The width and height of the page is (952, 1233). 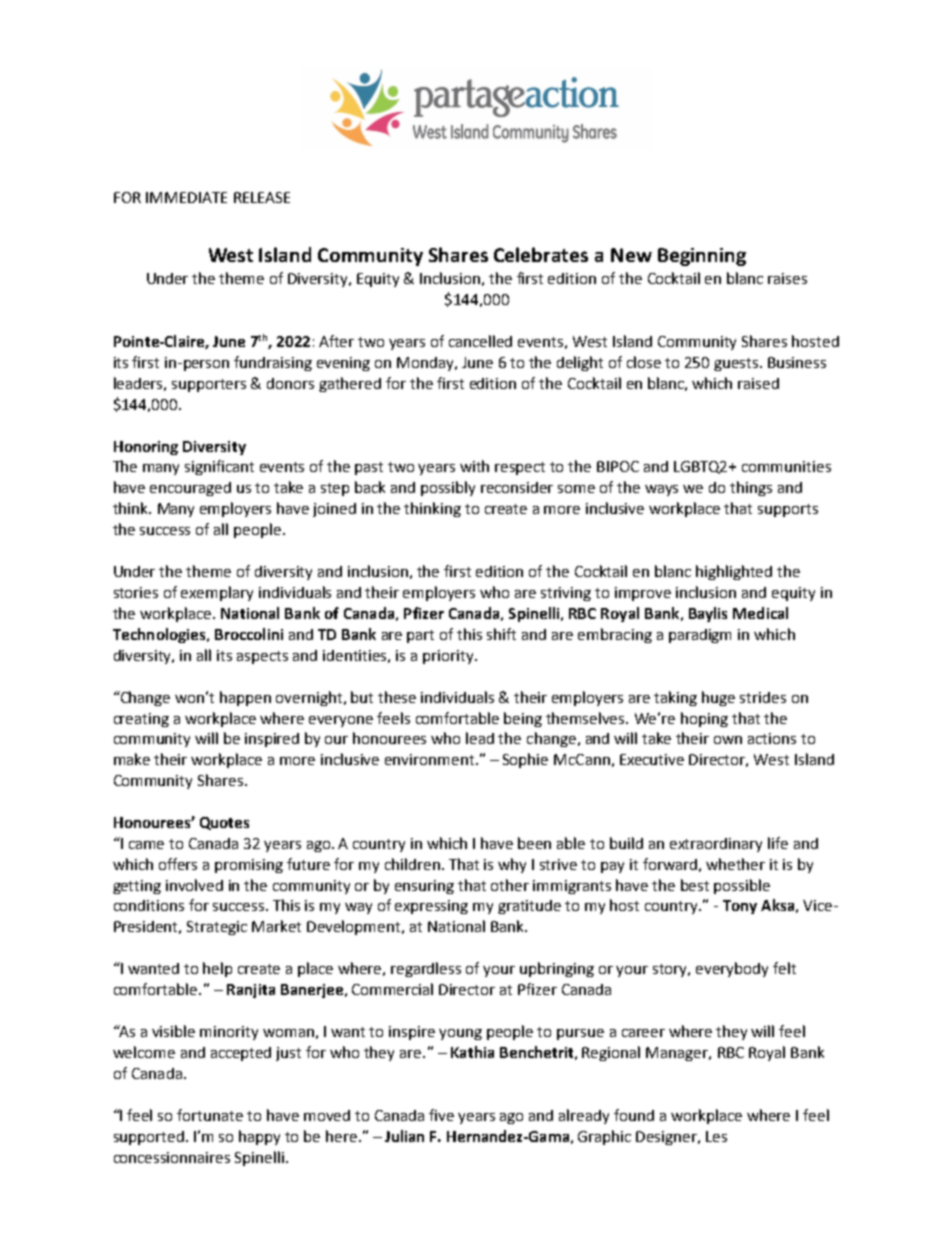 I want to click on been, so click(x=534, y=843).
